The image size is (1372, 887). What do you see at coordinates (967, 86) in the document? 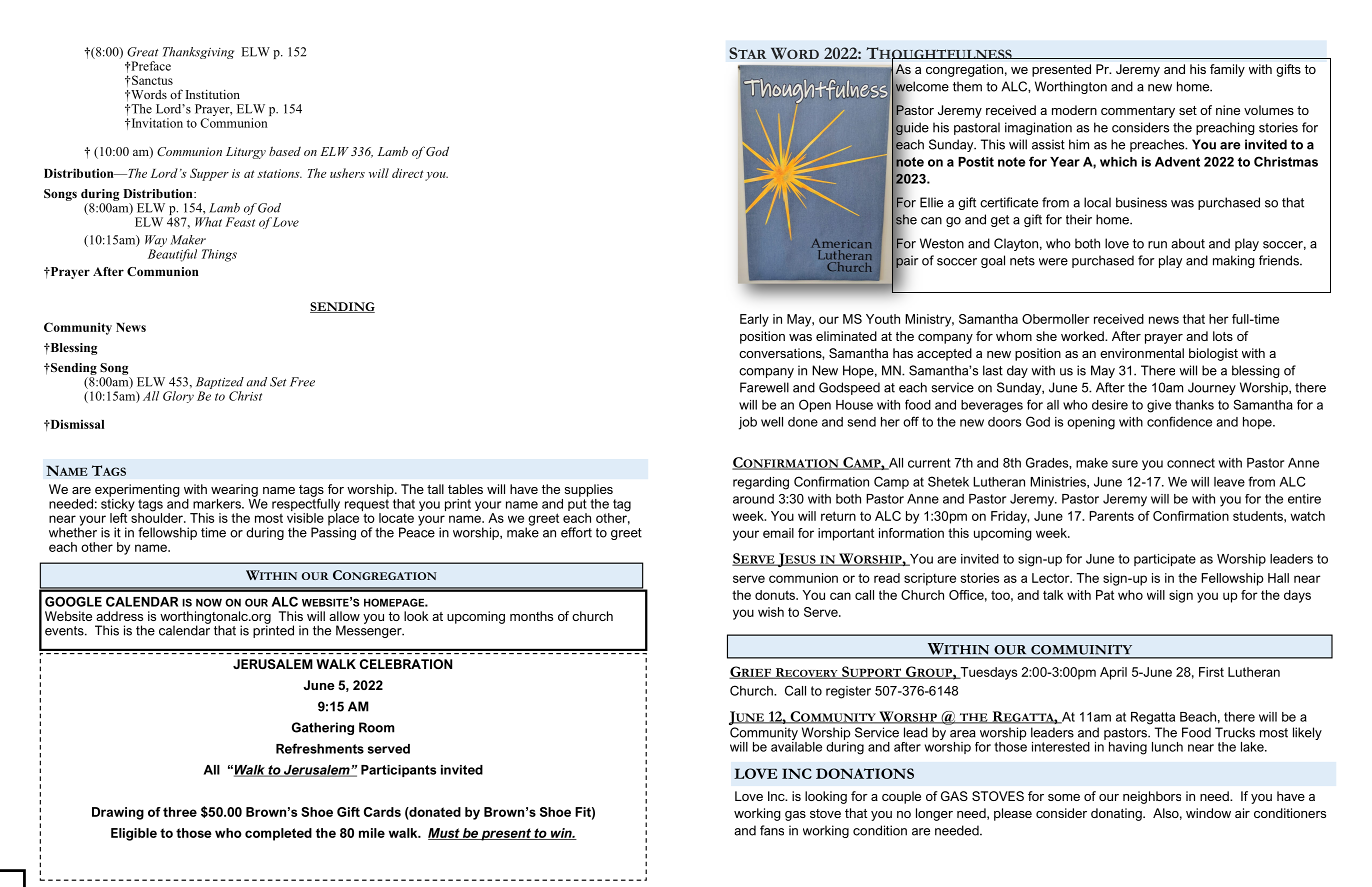
I see `them` at bounding box center [967, 86].
